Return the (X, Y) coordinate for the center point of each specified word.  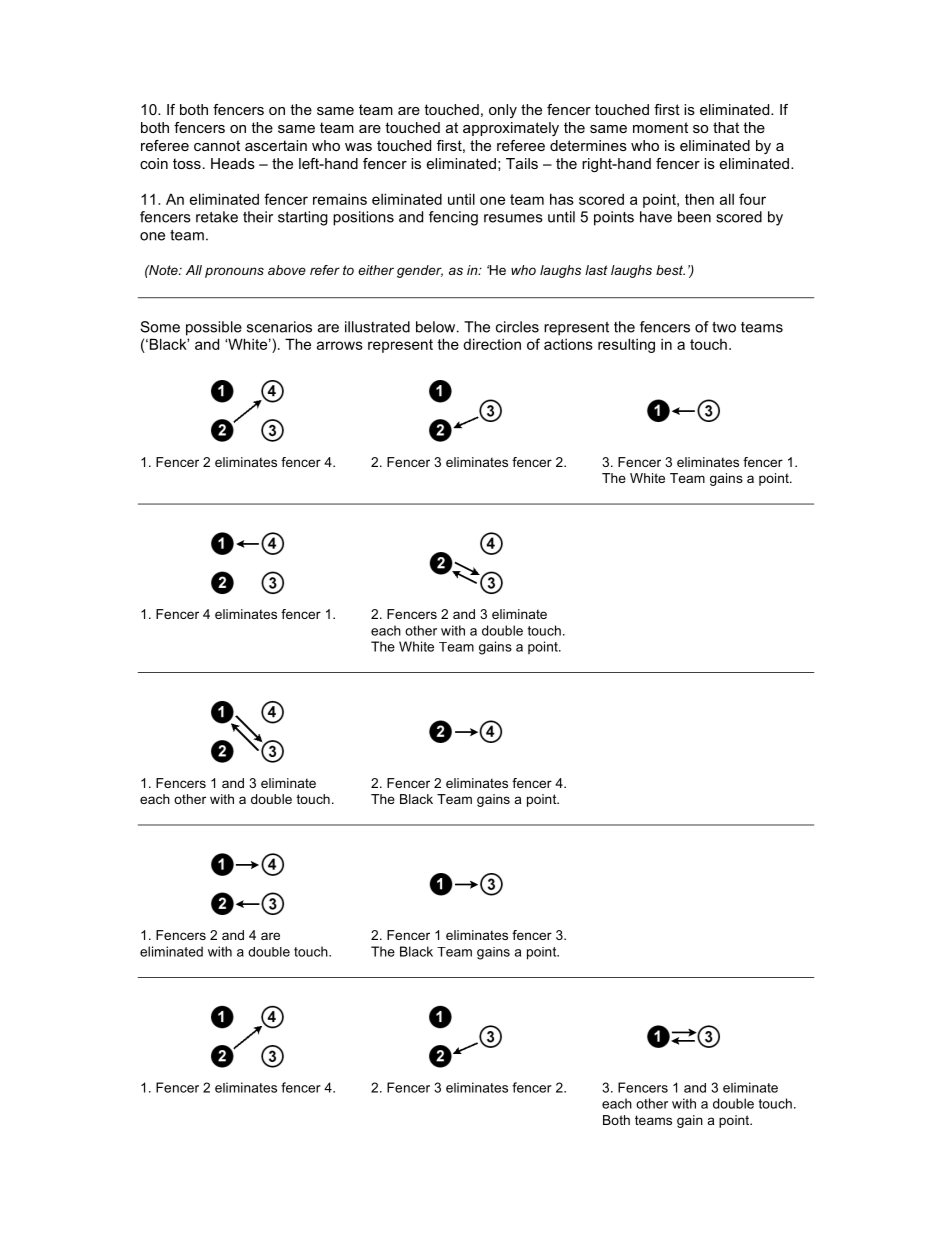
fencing (453, 218)
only (503, 111)
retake (217, 217)
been (694, 217)
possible (214, 328)
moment (660, 127)
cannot (217, 145)
